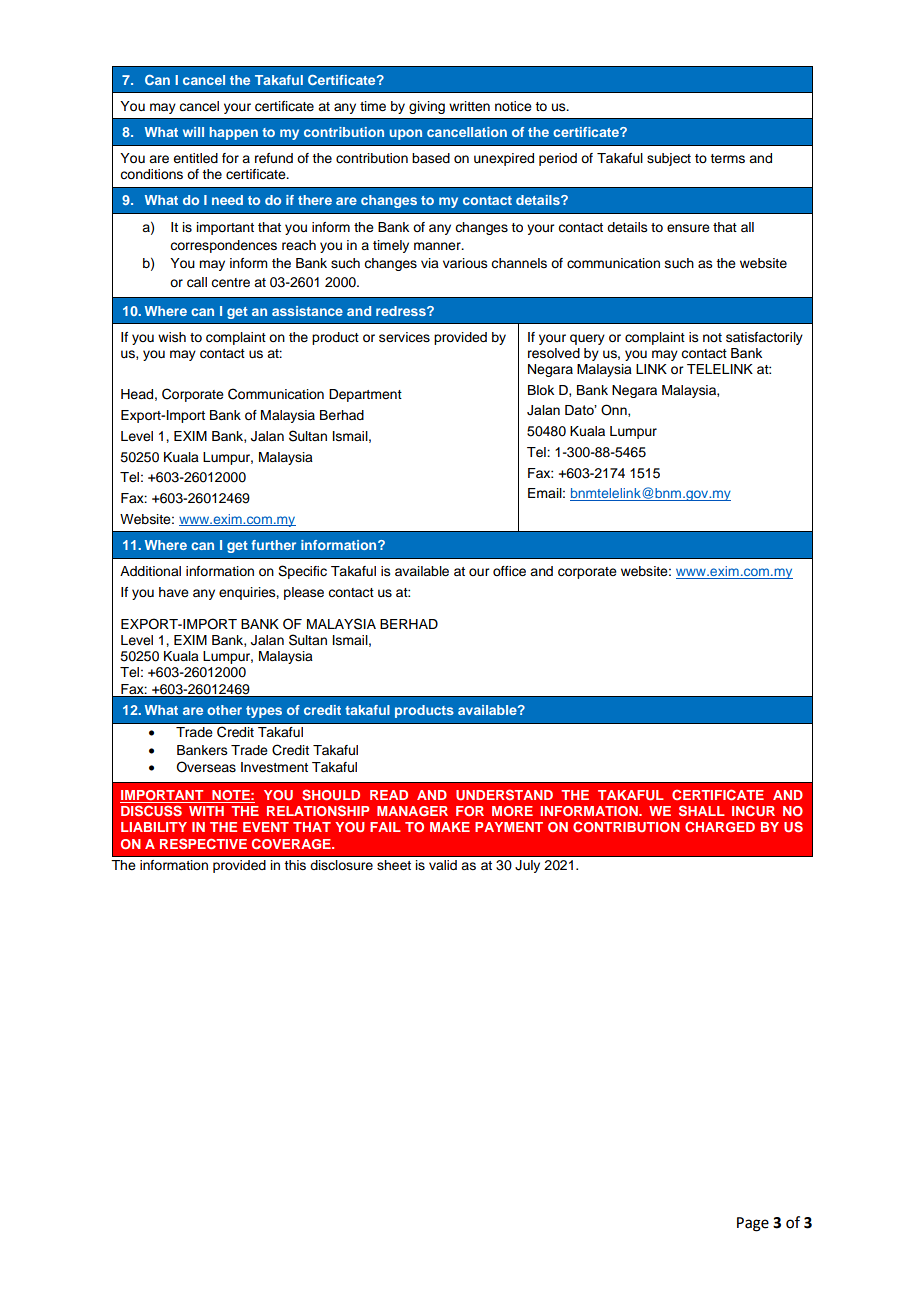 This image has height=1308, width=924. What do you see at coordinates (233, 133) in the image?
I see `happen` at bounding box center [233, 133].
